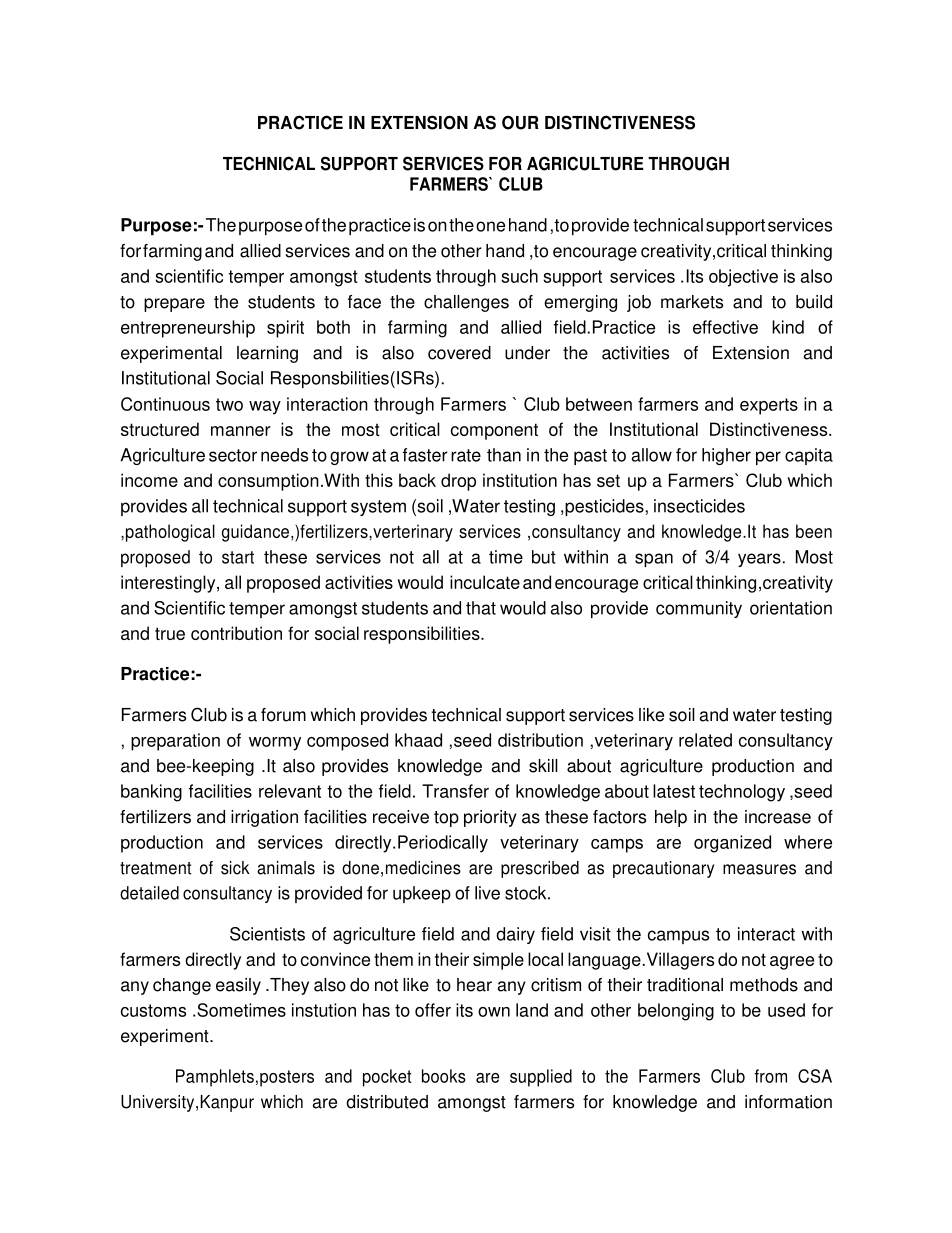 The image size is (952, 1233). Describe the element at coordinates (743, 278) in the screenshot. I see `objective` at that location.
